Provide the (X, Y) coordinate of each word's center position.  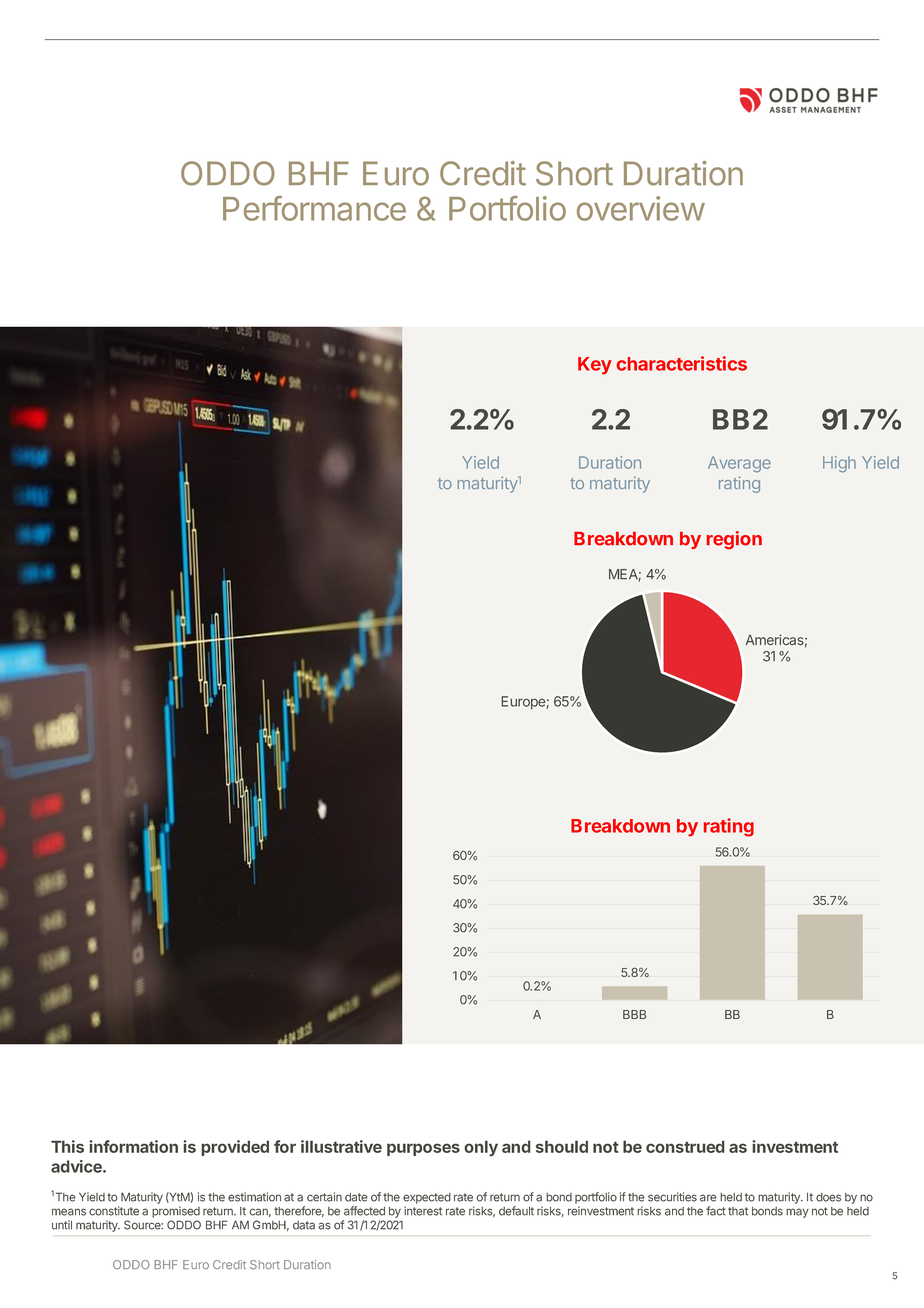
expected (427, 1198)
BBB (635, 1014)
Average (739, 464)
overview (641, 208)
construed (685, 1146)
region (734, 540)
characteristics (682, 363)
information (133, 1146)
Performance (314, 208)
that (738, 1211)
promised (176, 1212)
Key (595, 366)
